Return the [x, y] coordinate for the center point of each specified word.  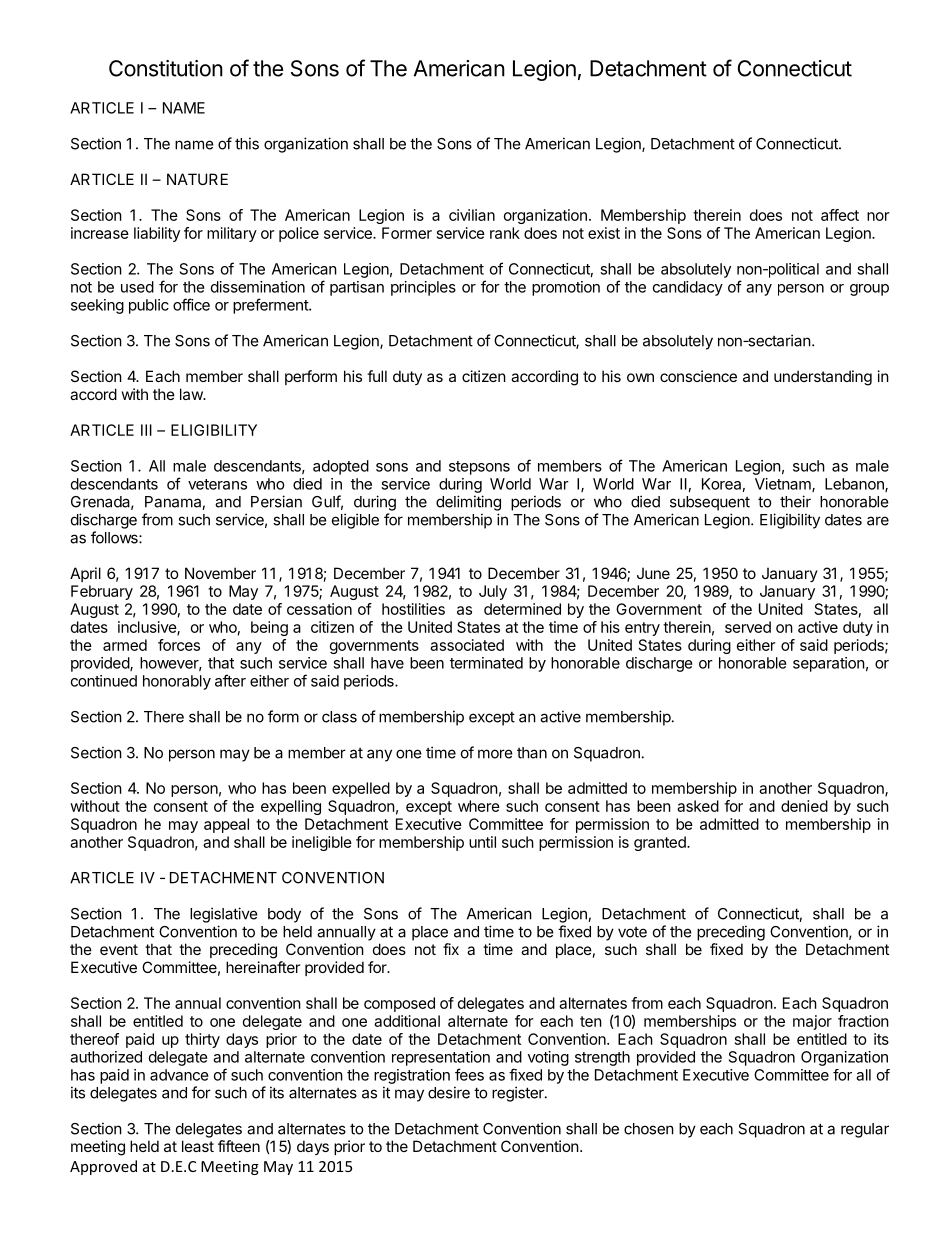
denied [804, 806]
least [198, 1146]
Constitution [166, 68]
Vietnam [784, 485]
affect [840, 215]
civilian [472, 215]
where [479, 806]
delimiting [468, 503]
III [146, 430]
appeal [226, 825]
